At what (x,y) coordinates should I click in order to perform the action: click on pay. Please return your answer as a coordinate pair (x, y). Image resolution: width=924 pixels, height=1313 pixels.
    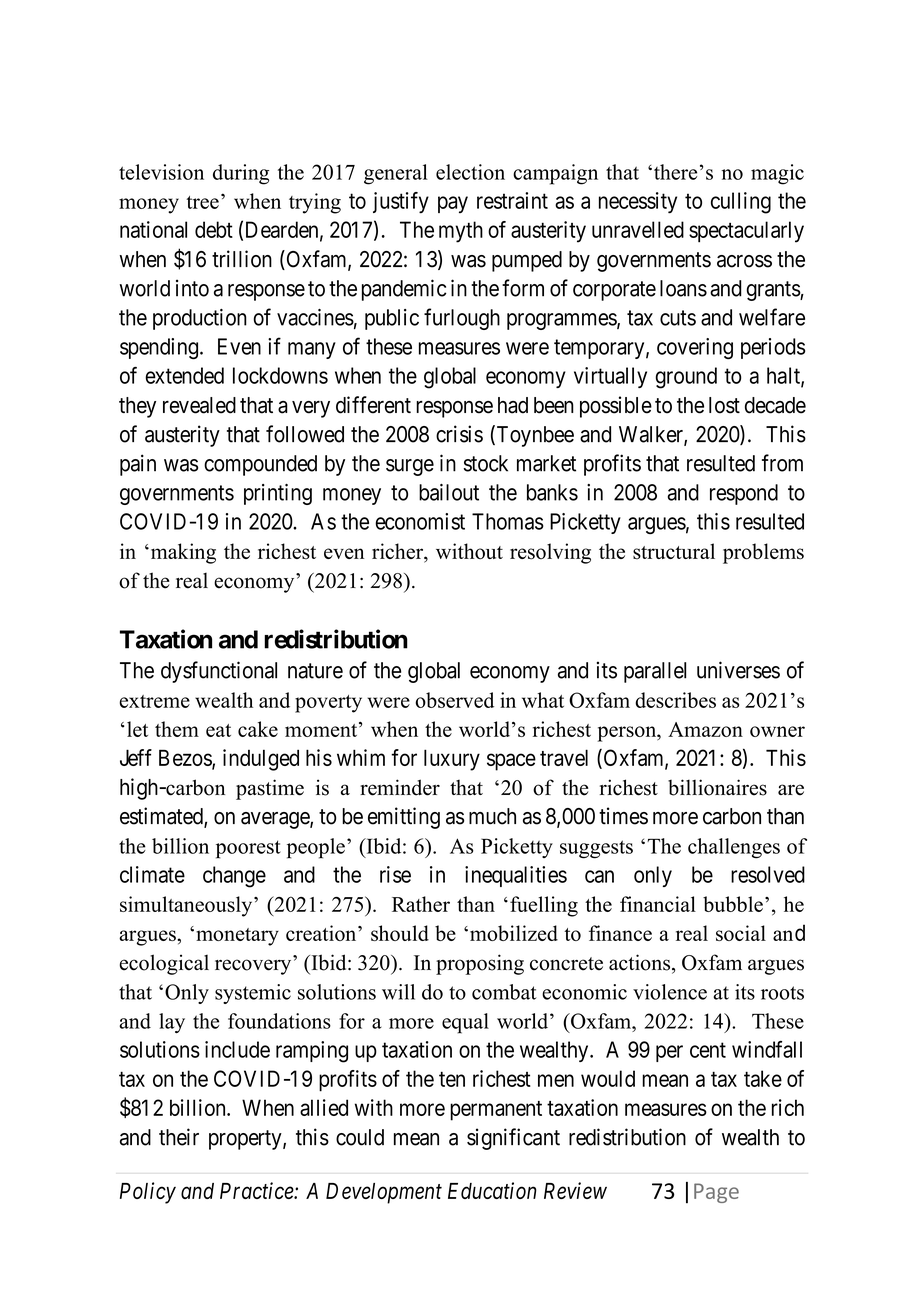
    Looking at the image, I should click on (453, 204).
